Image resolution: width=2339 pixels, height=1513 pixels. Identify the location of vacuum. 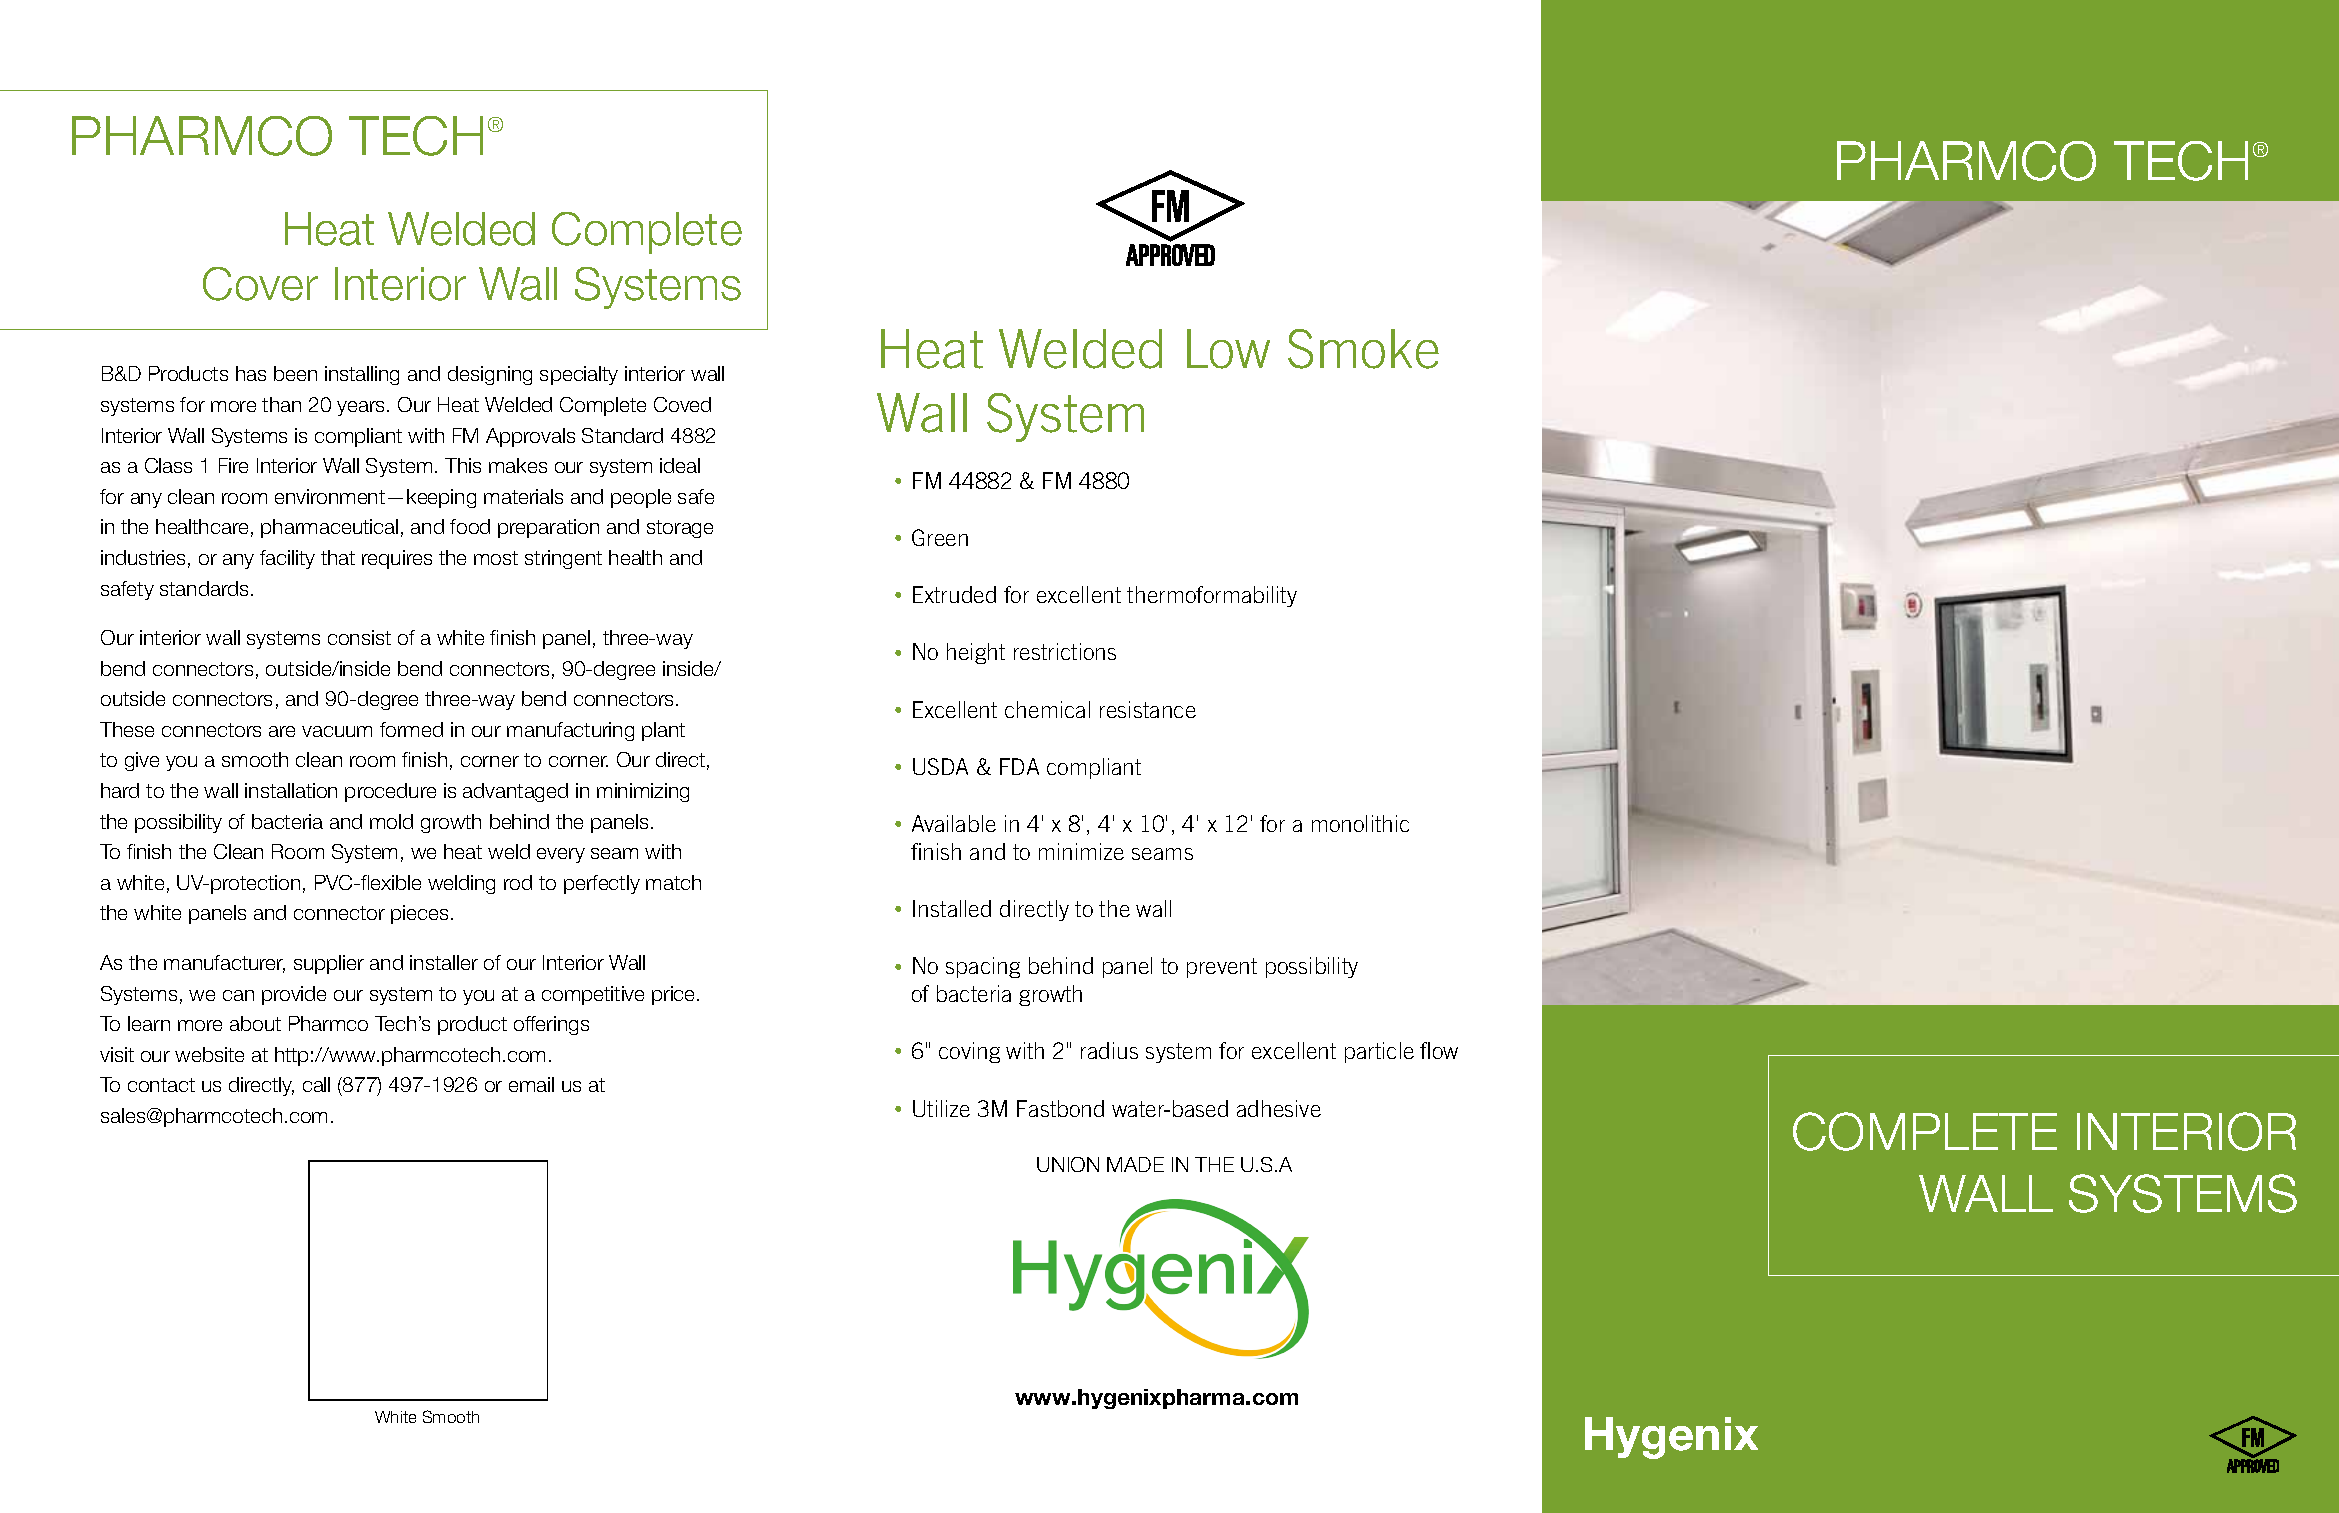
(337, 731).
